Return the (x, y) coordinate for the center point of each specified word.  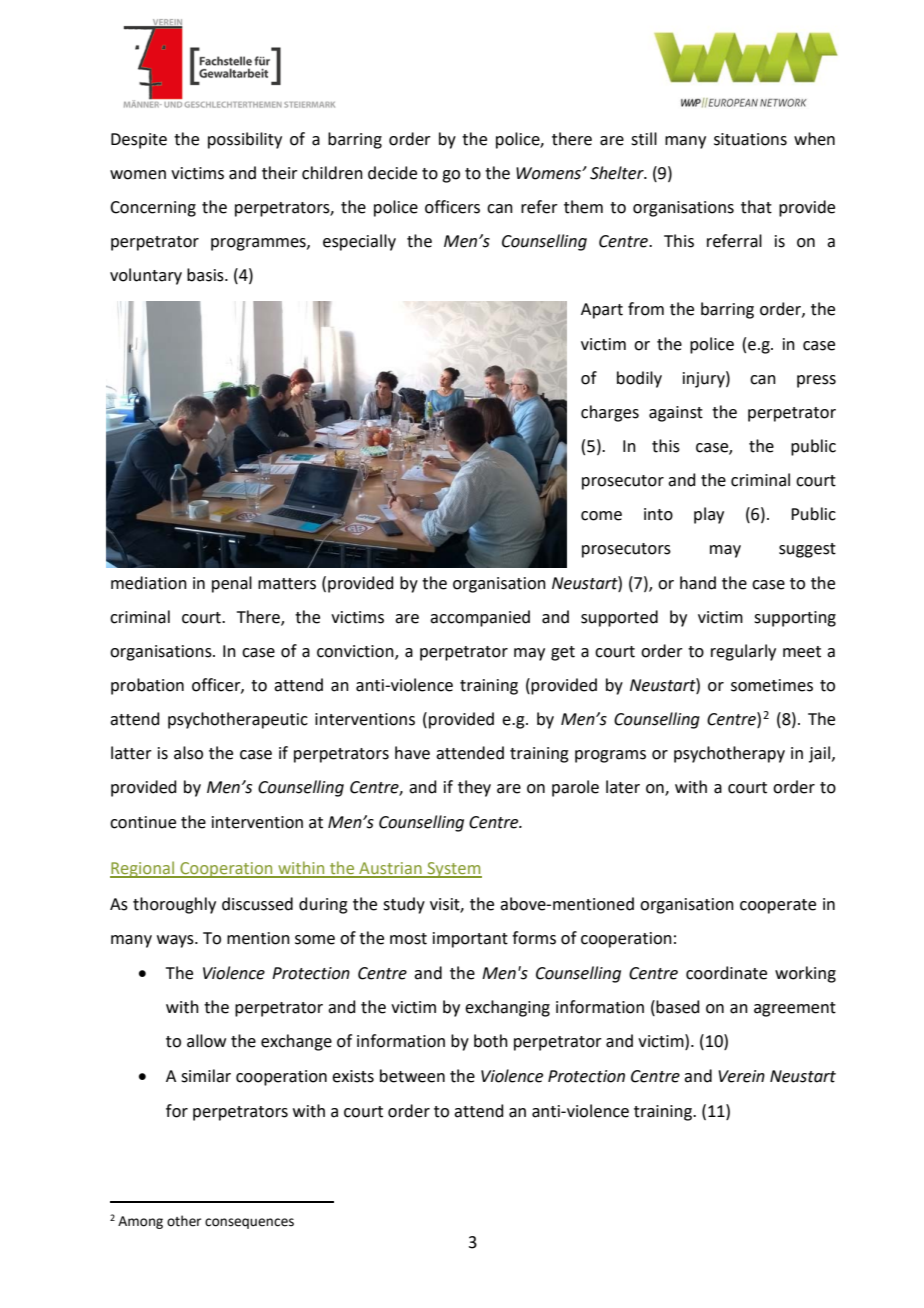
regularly (743, 652)
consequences (249, 1223)
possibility (245, 140)
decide (392, 173)
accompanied (480, 618)
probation (147, 686)
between (412, 1076)
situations (750, 139)
